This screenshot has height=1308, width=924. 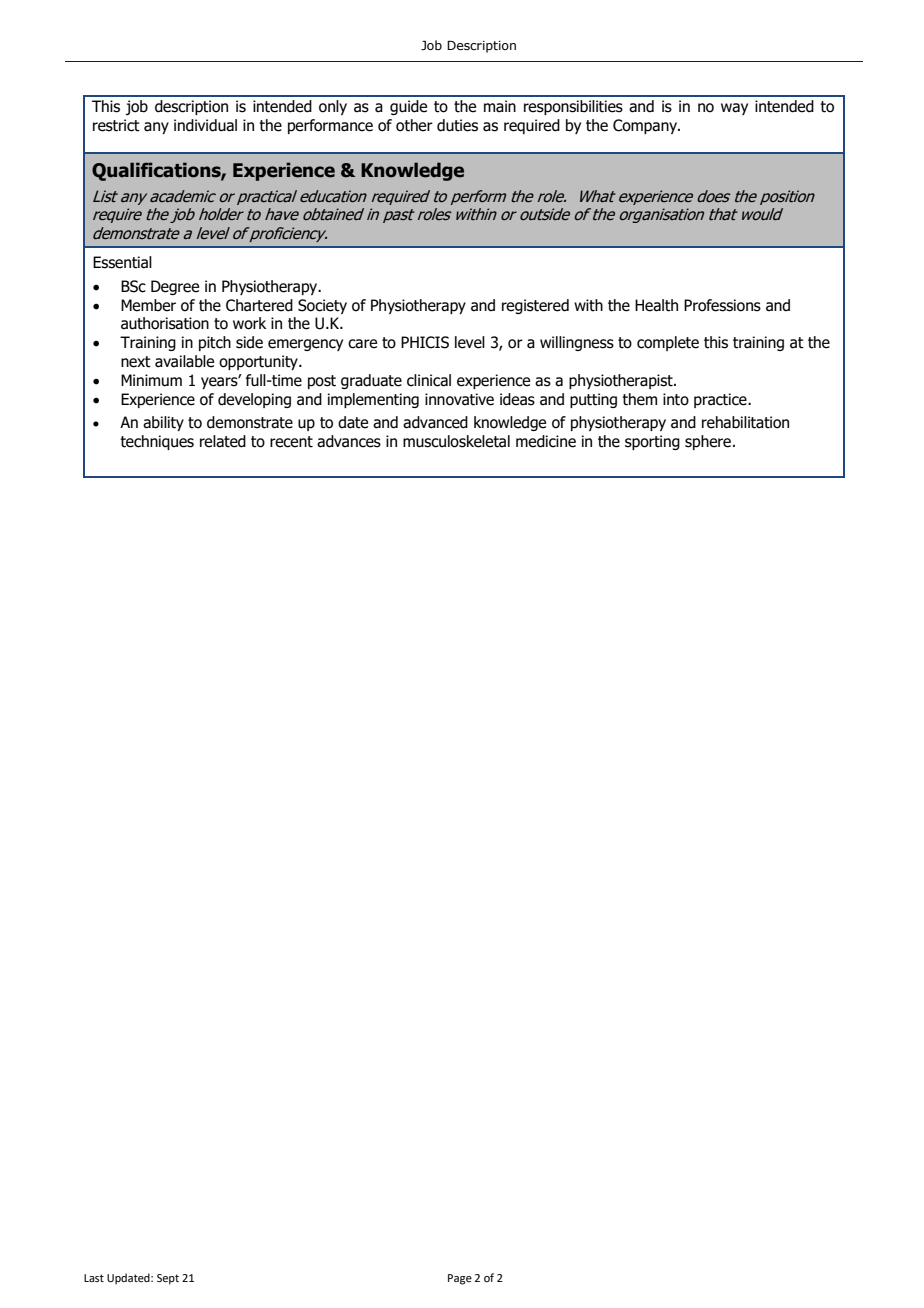 I want to click on duties, so click(x=457, y=125).
